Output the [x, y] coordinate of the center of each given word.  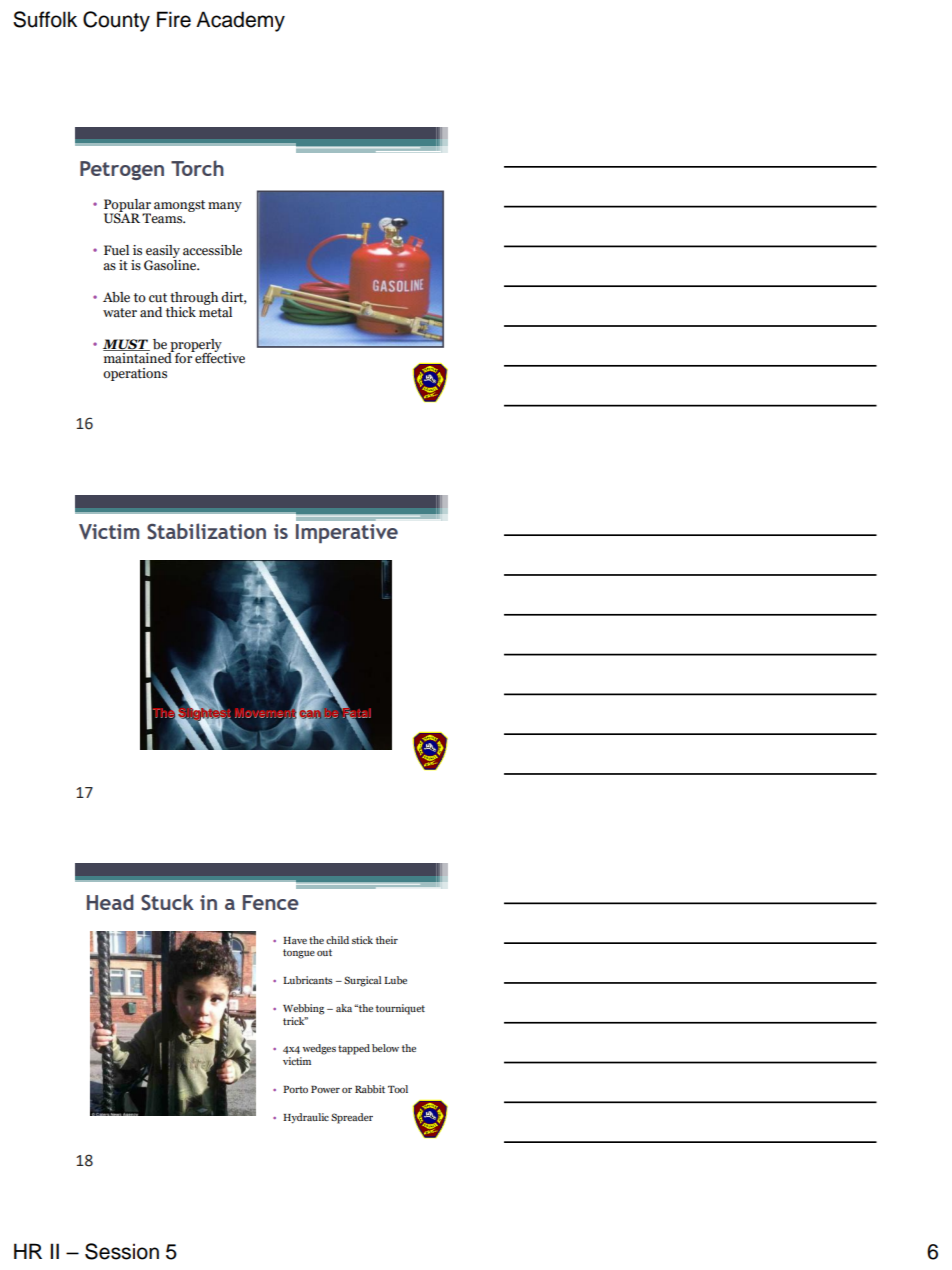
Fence [271, 902]
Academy [240, 21]
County [116, 21]
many [225, 207]
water [120, 313]
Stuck [167, 902]
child [337, 940]
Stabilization [206, 531]
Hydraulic [306, 1118]
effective [219, 357]
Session [122, 1251]
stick [362, 940]
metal [215, 311]
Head [110, 902]
